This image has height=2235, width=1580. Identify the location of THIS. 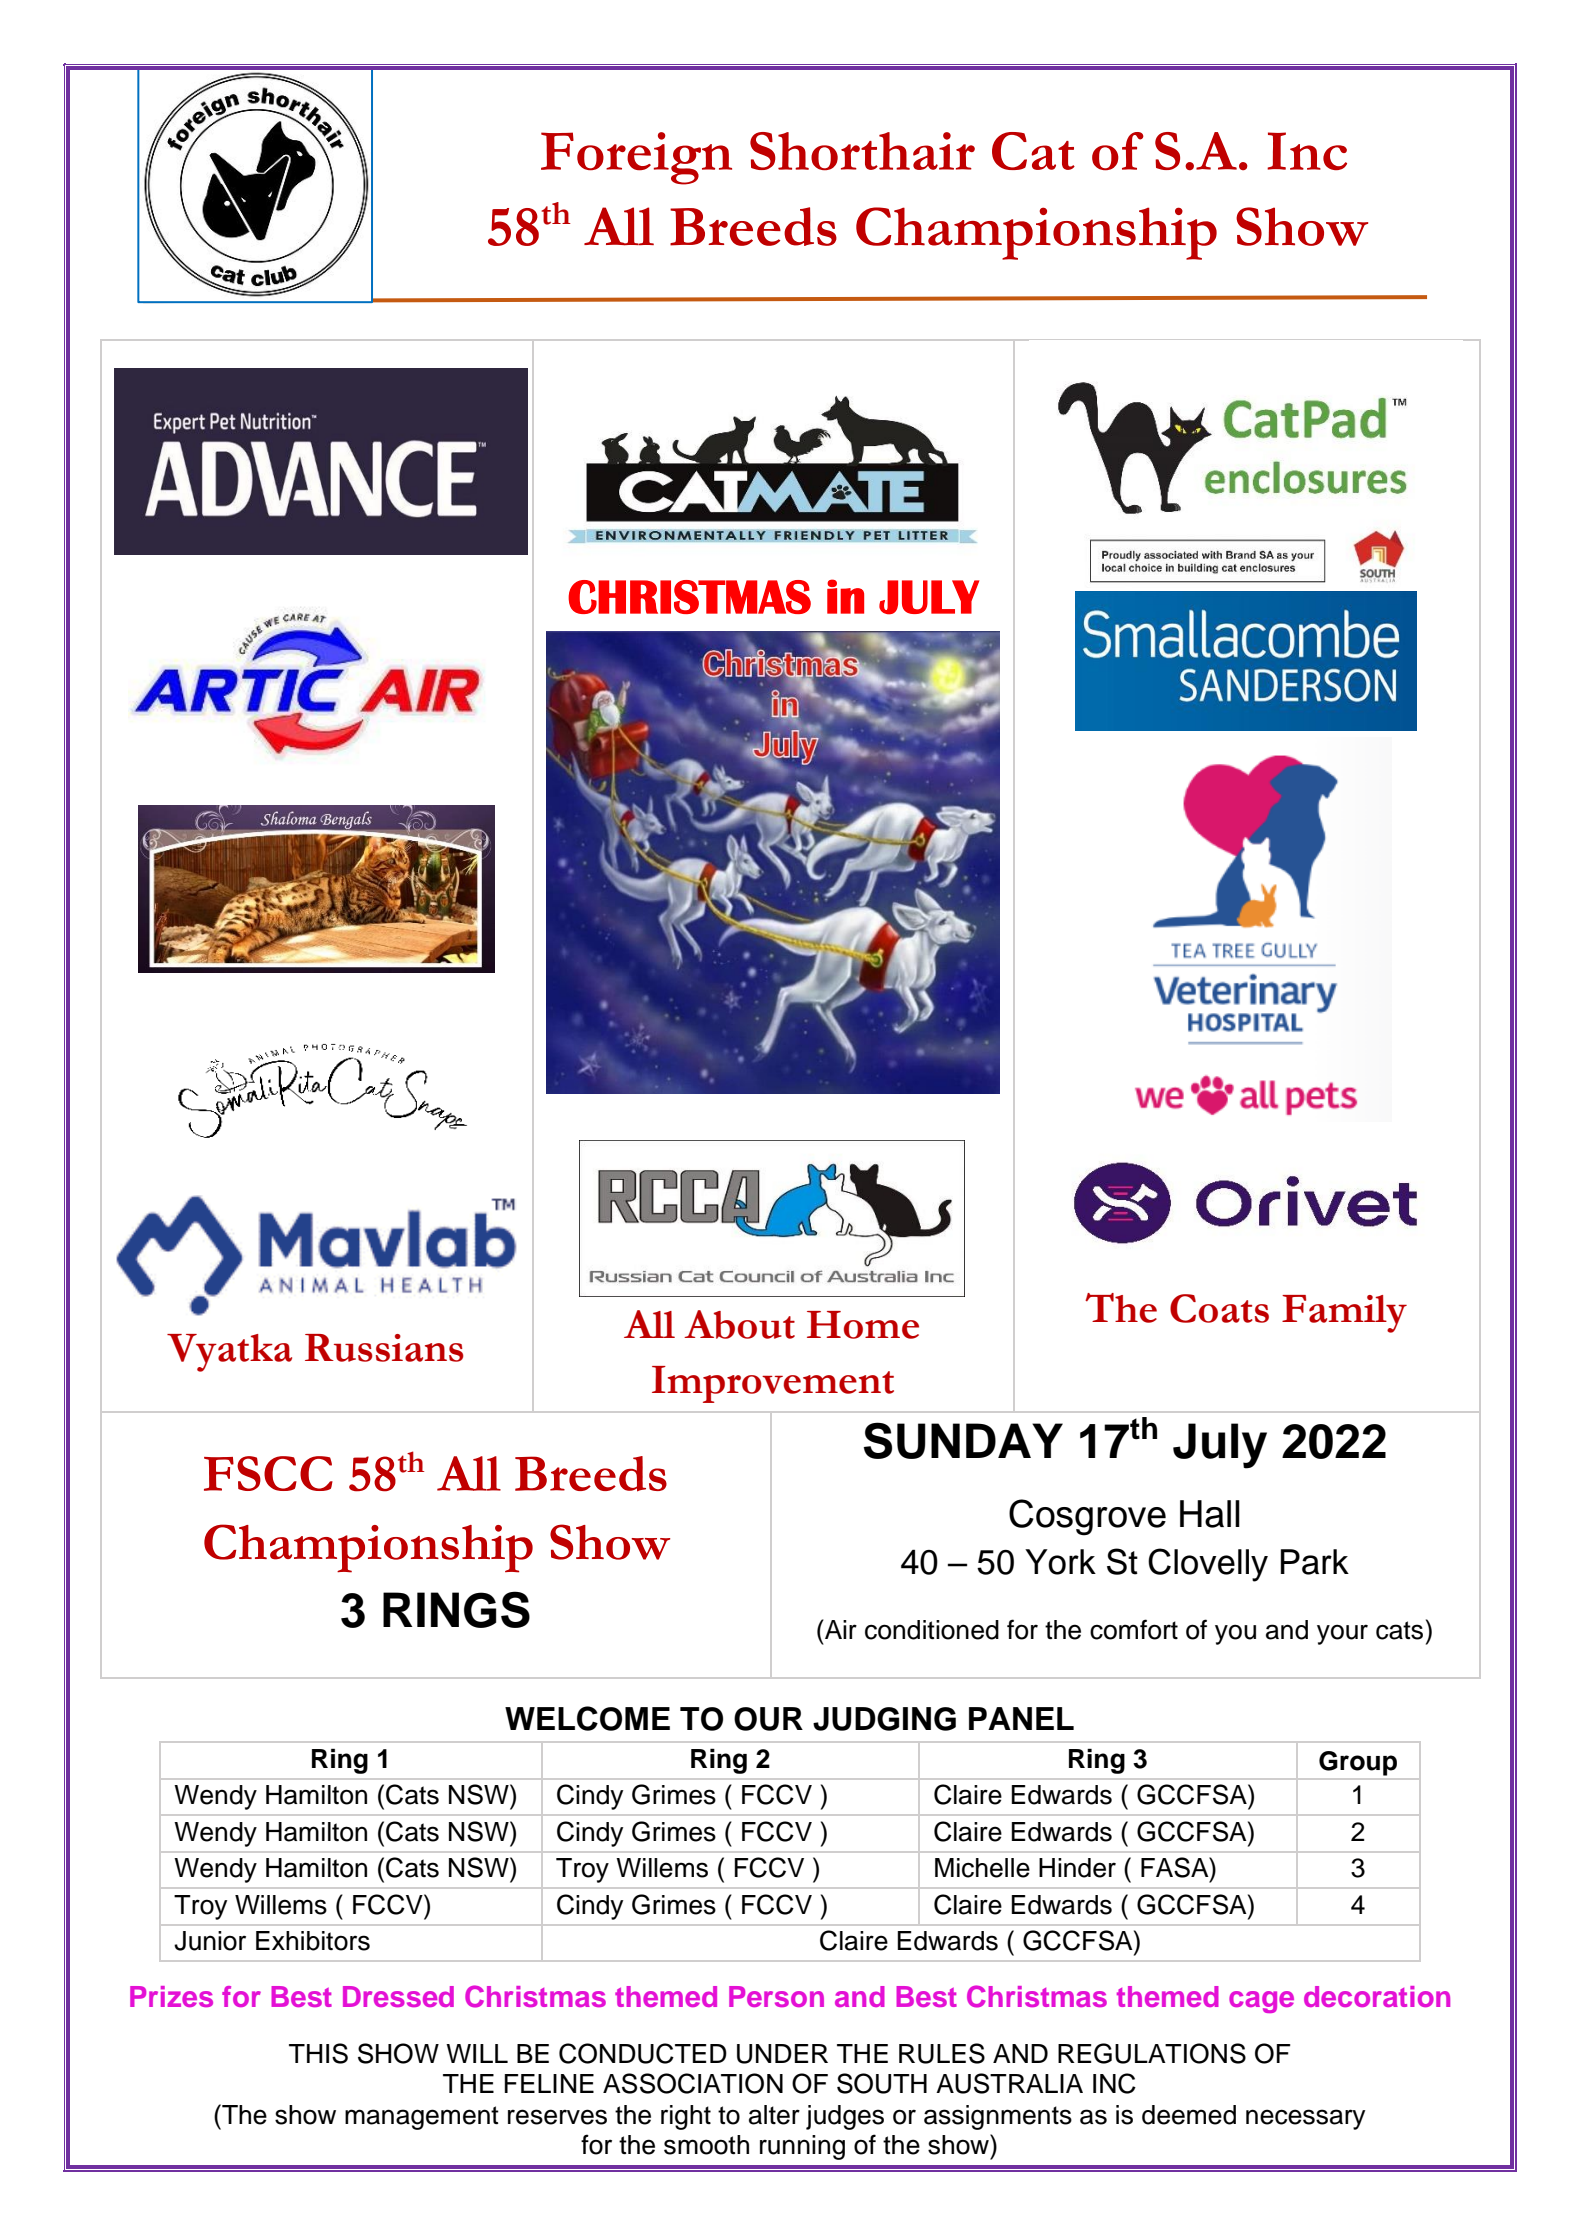
(318, 2053).
